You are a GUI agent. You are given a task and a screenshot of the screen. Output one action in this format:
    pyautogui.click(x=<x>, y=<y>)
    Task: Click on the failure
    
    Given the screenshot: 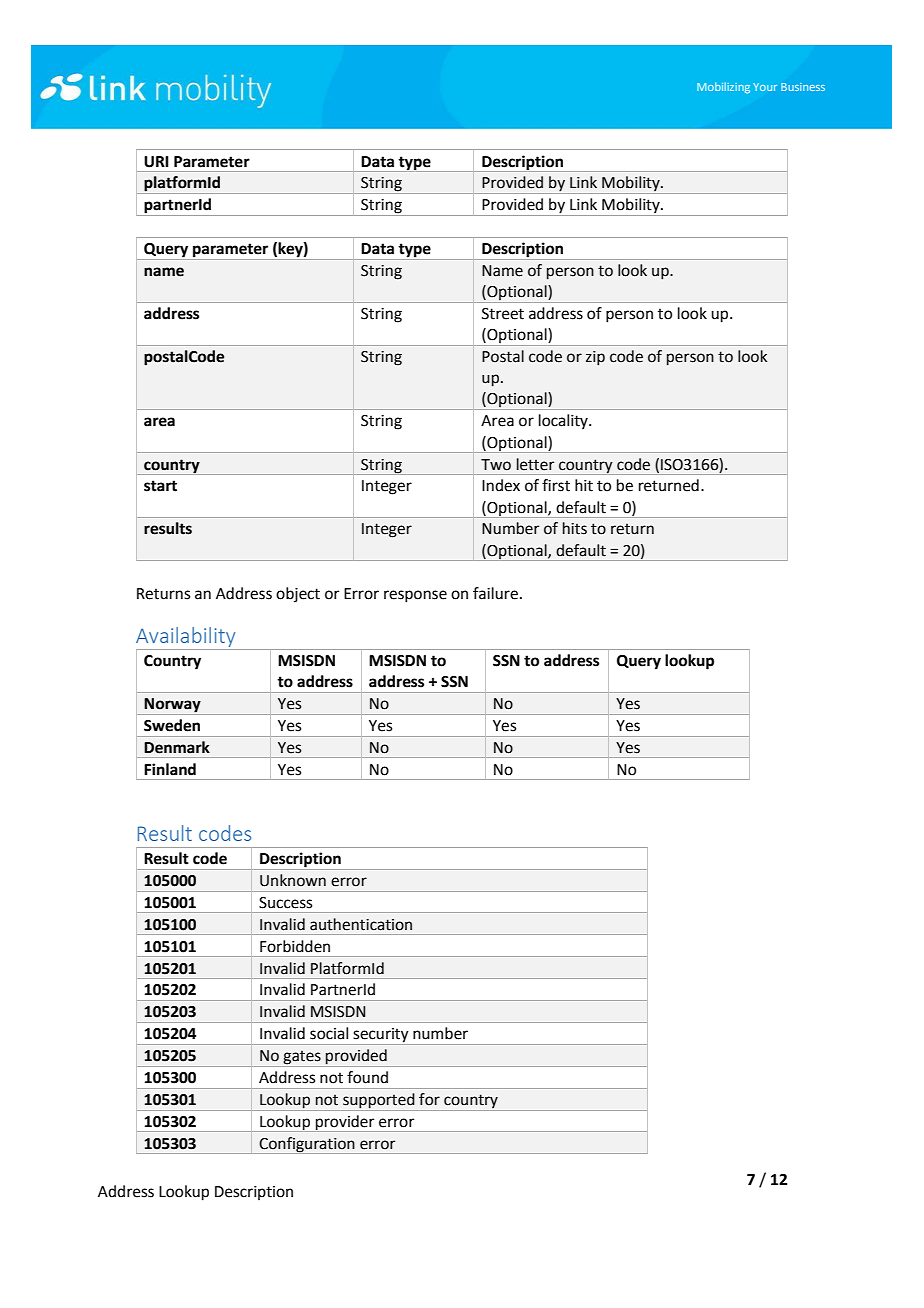 What is the action you would take?
    pyautogui.click(x=495, y=593)
